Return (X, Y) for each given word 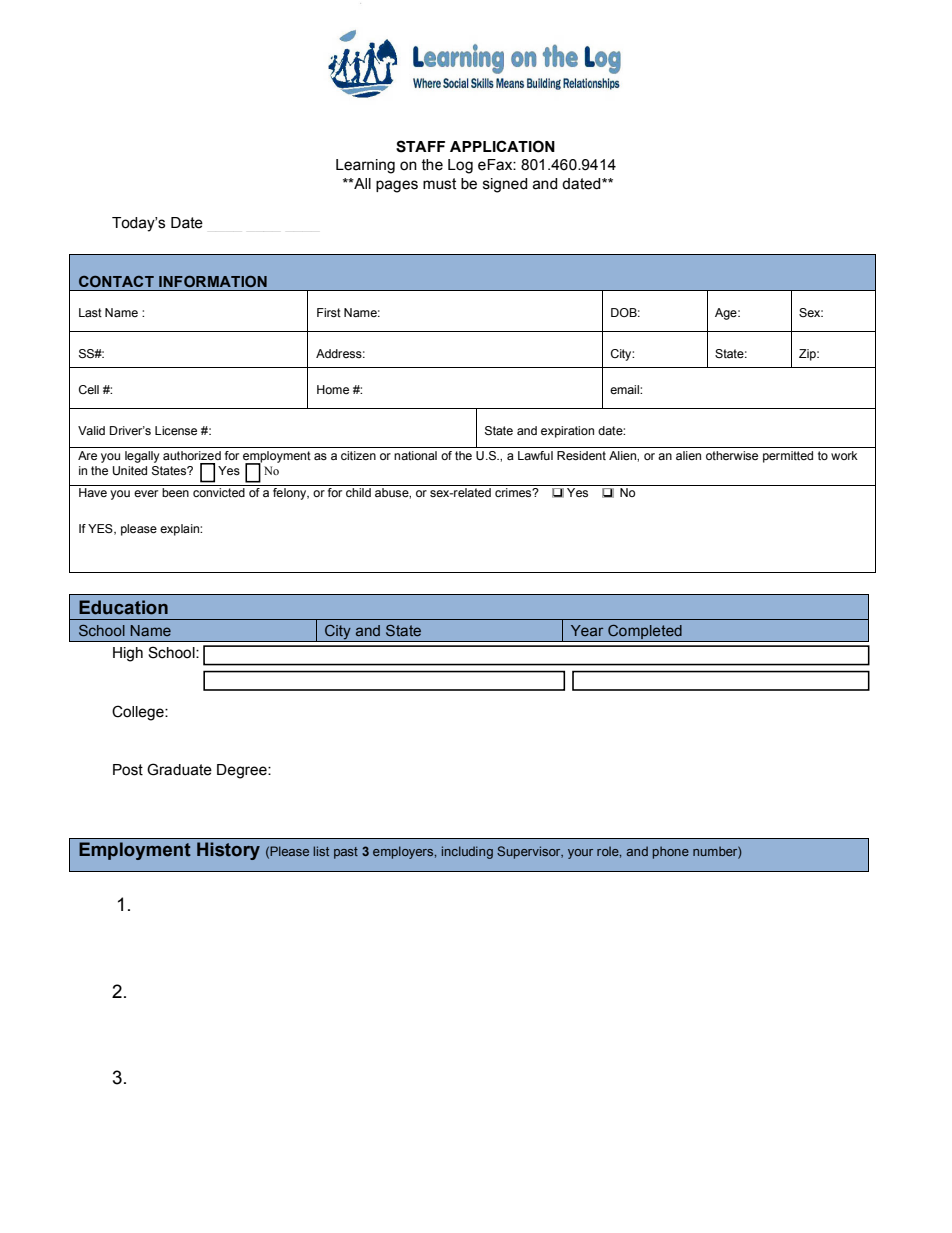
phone (671, 852)
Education (123, 607)
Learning (365, 166)
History (228, 851)
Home (333, 389)
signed (505, 185)
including (467, 852)
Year (587, 630)
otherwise (732, 455)
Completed (645, 633)
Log (460, 166)
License (176, 430)
